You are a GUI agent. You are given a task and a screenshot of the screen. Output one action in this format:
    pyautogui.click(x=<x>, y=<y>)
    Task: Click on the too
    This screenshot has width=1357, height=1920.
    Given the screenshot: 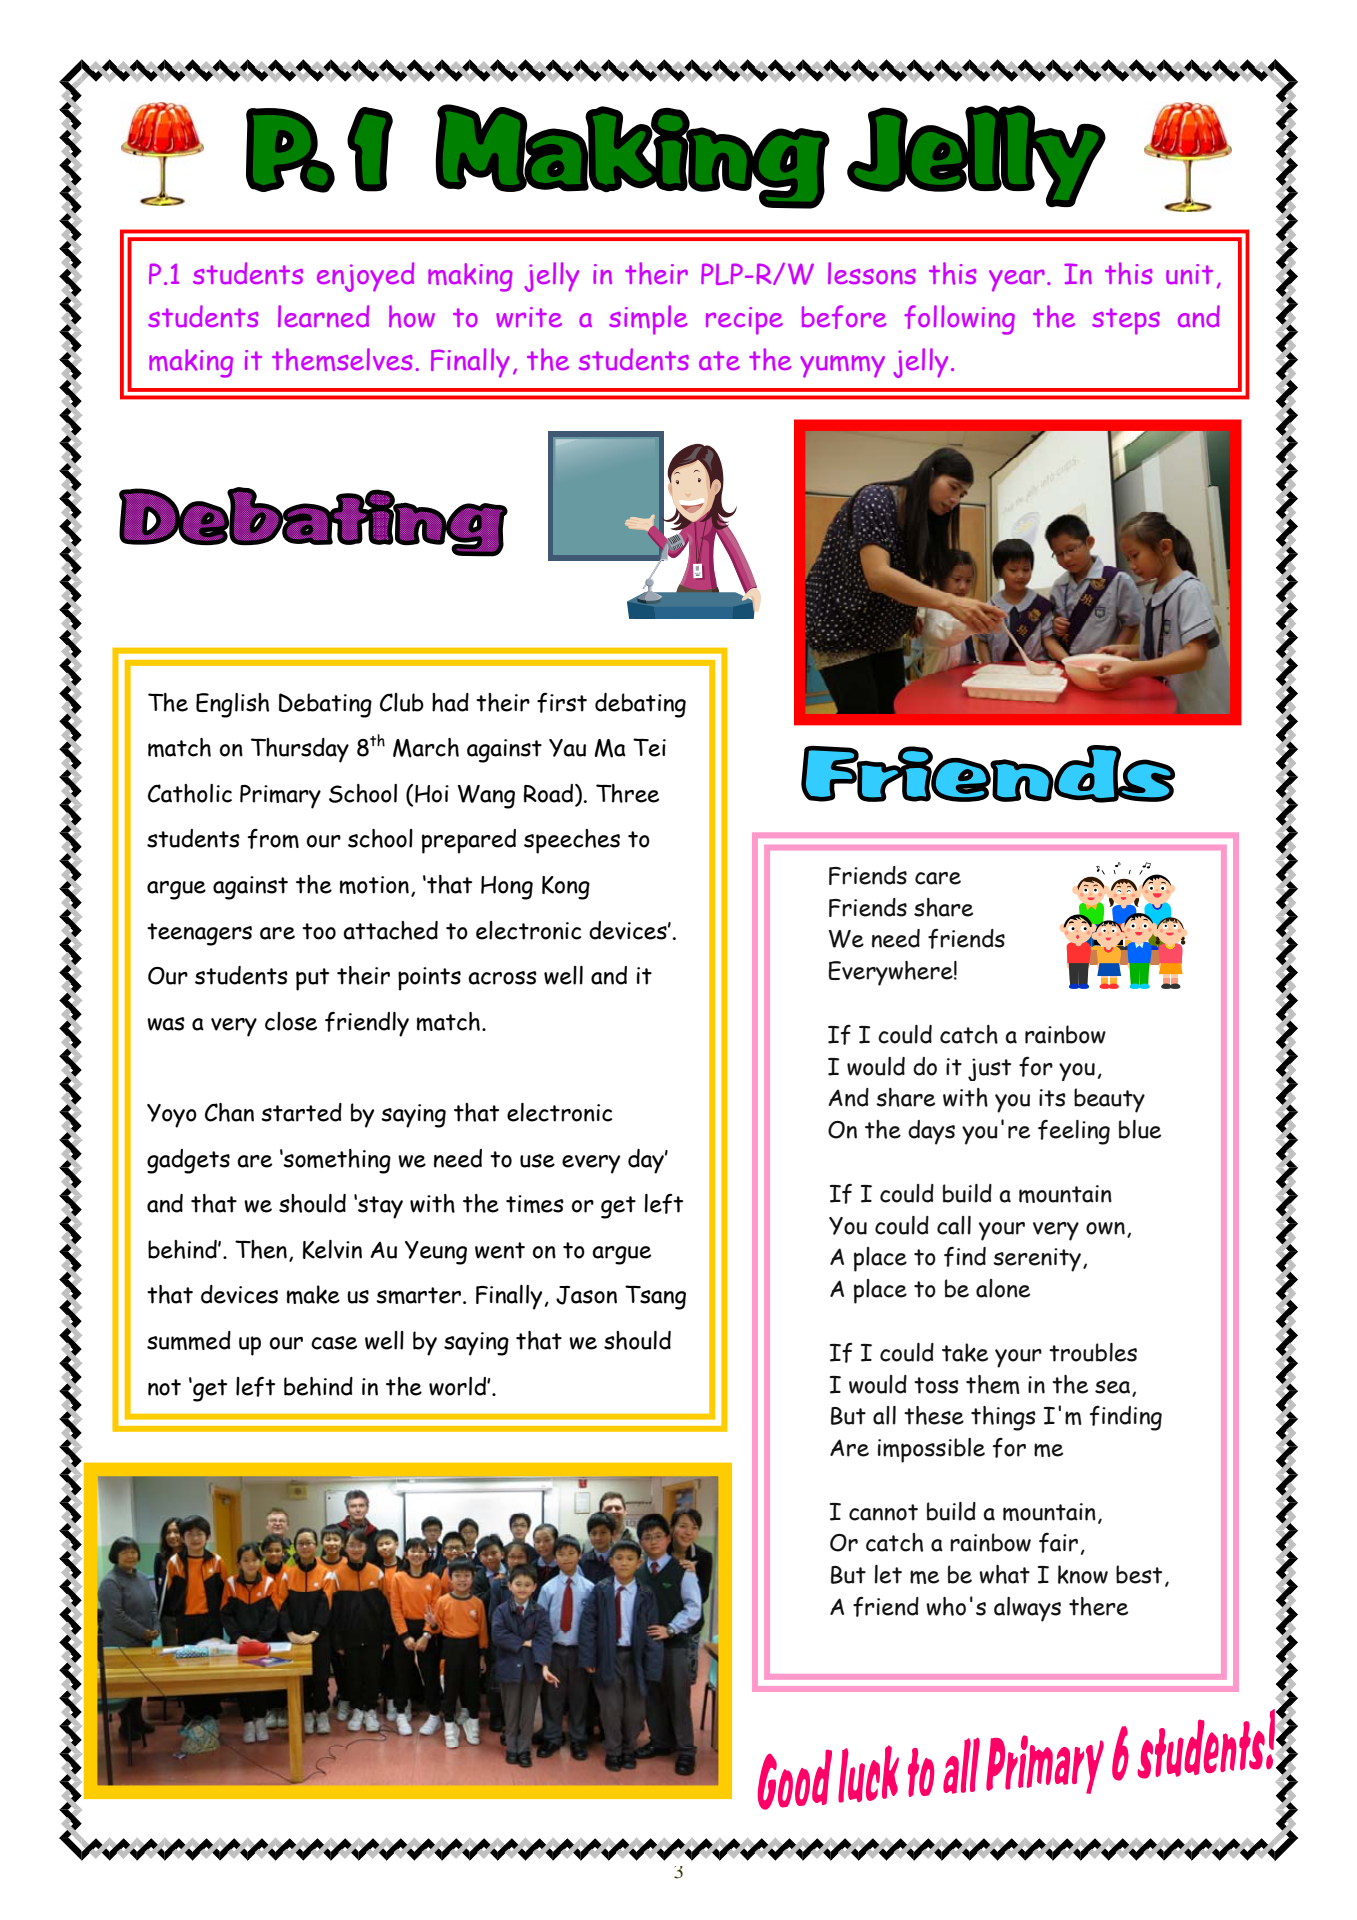 What is the action you would take?
    pyautogui.click(x=319, y=931)
